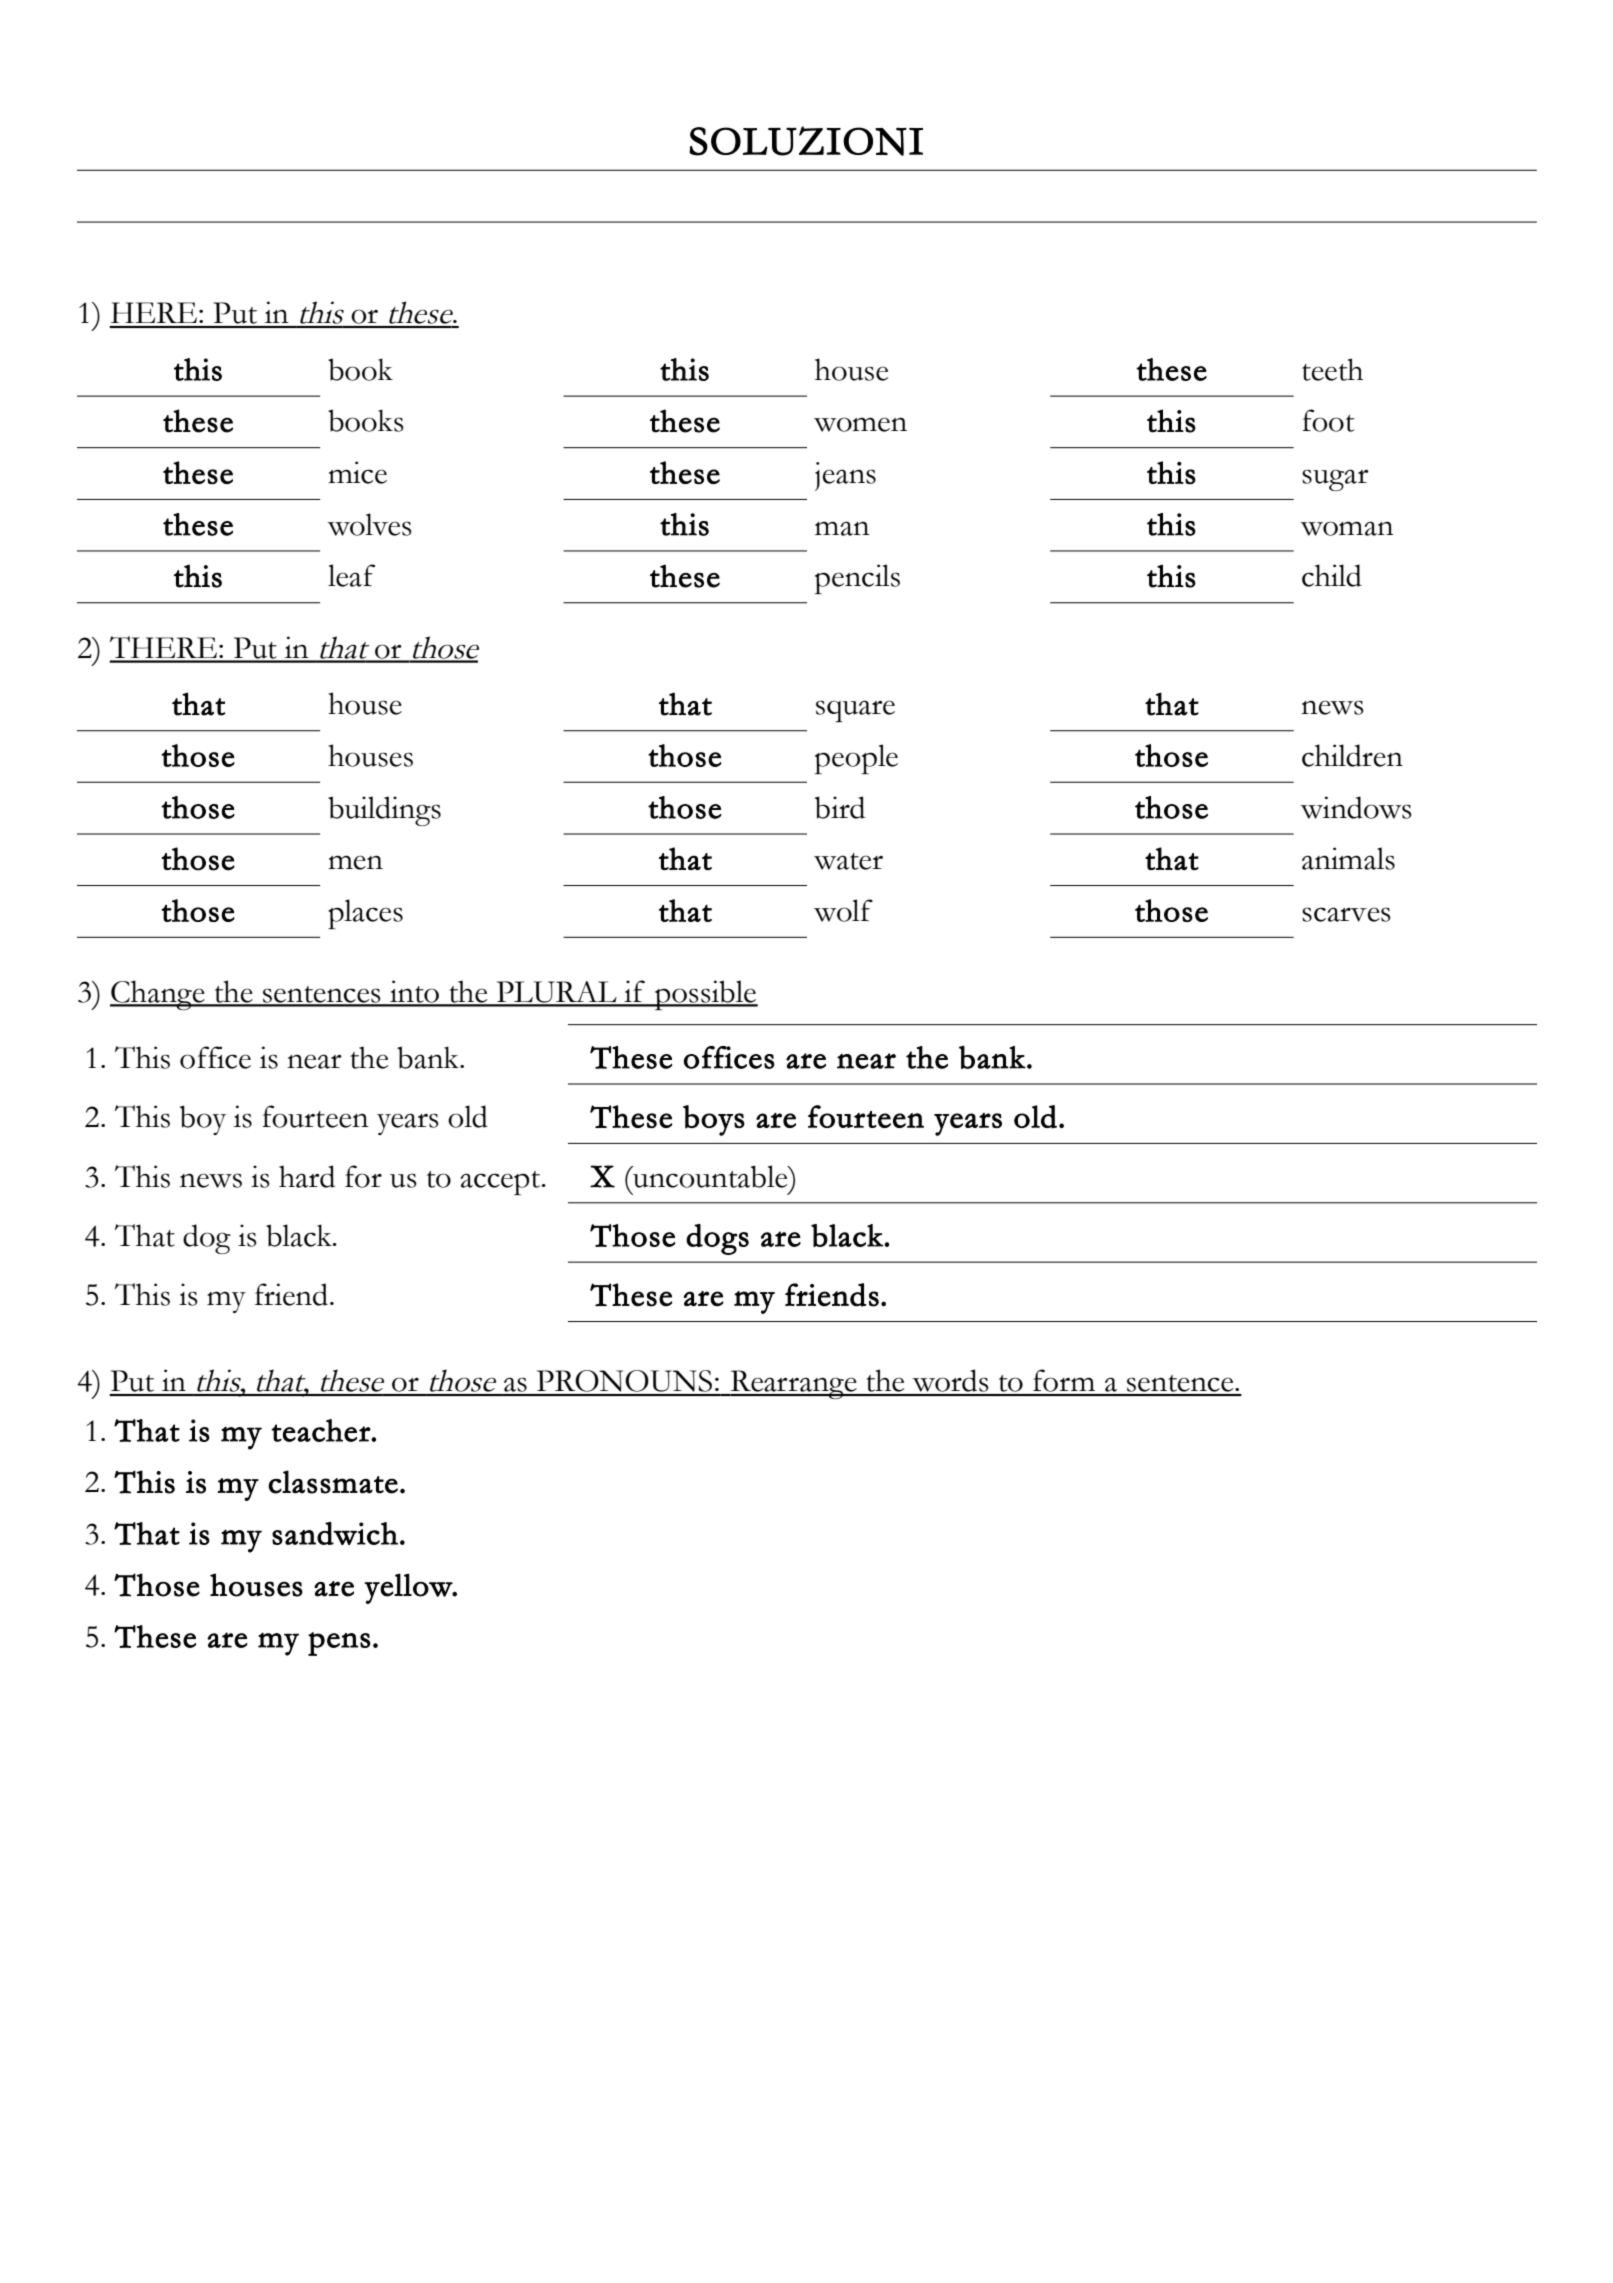  Describe the element at coordinates (1328, 420) in the page. I see `foot` at that location.
